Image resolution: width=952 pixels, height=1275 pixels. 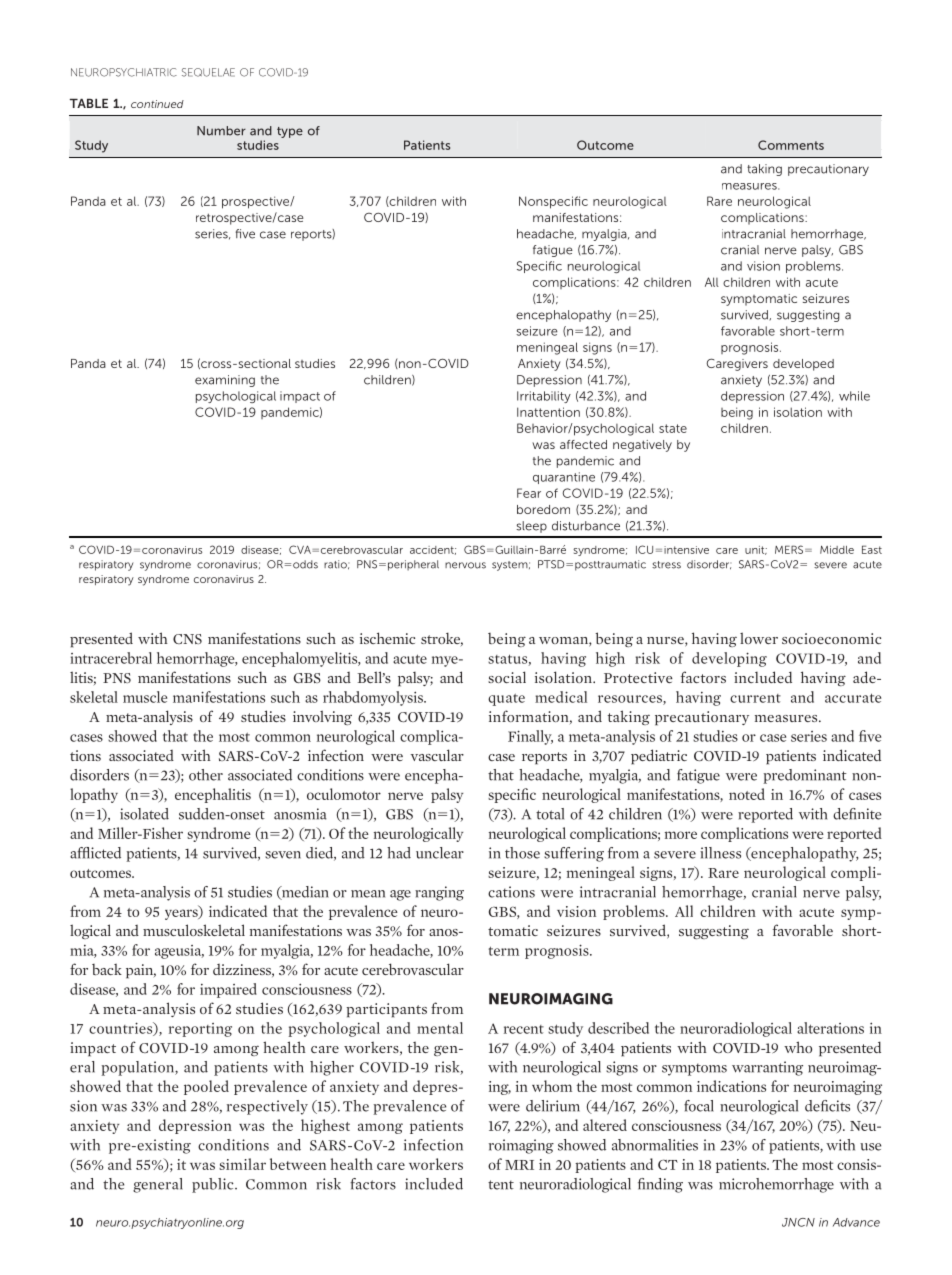 What do you see at coordinates (225, 381) in the screenshot?
I see `examining` at bounding box center [225, 381].
